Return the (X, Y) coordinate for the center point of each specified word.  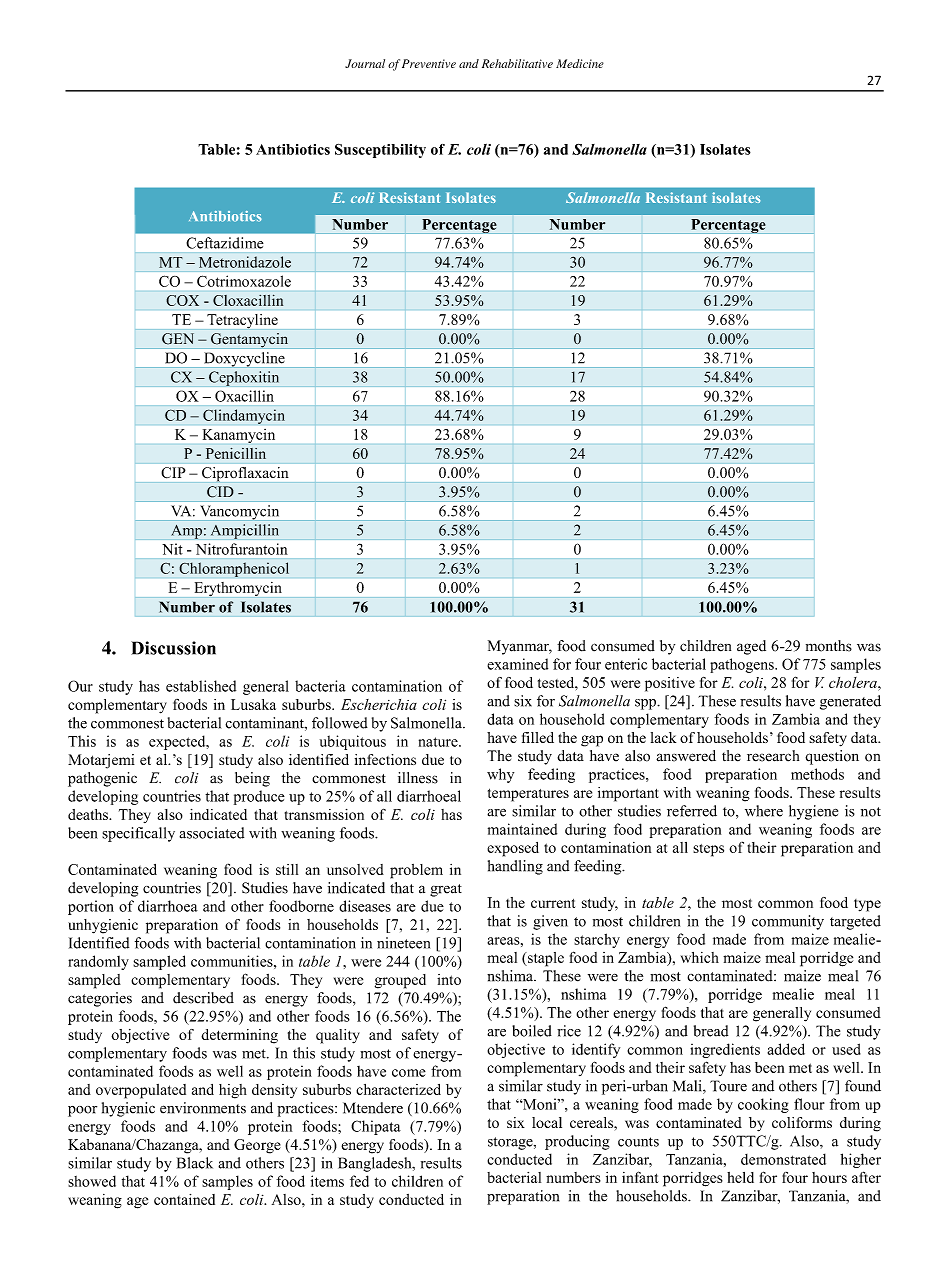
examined (517, 664)
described (203, 998)
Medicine (580, 63)
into (449, 979)
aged (751, 647)
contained (184, 1199)
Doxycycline (245, 359)
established (201, 686)
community (788, 922)
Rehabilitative (517, 63)
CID (220, 491)
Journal (365, 63)
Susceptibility (380, 151)
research (773, 756)
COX (183, 300)
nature (439, 742)
